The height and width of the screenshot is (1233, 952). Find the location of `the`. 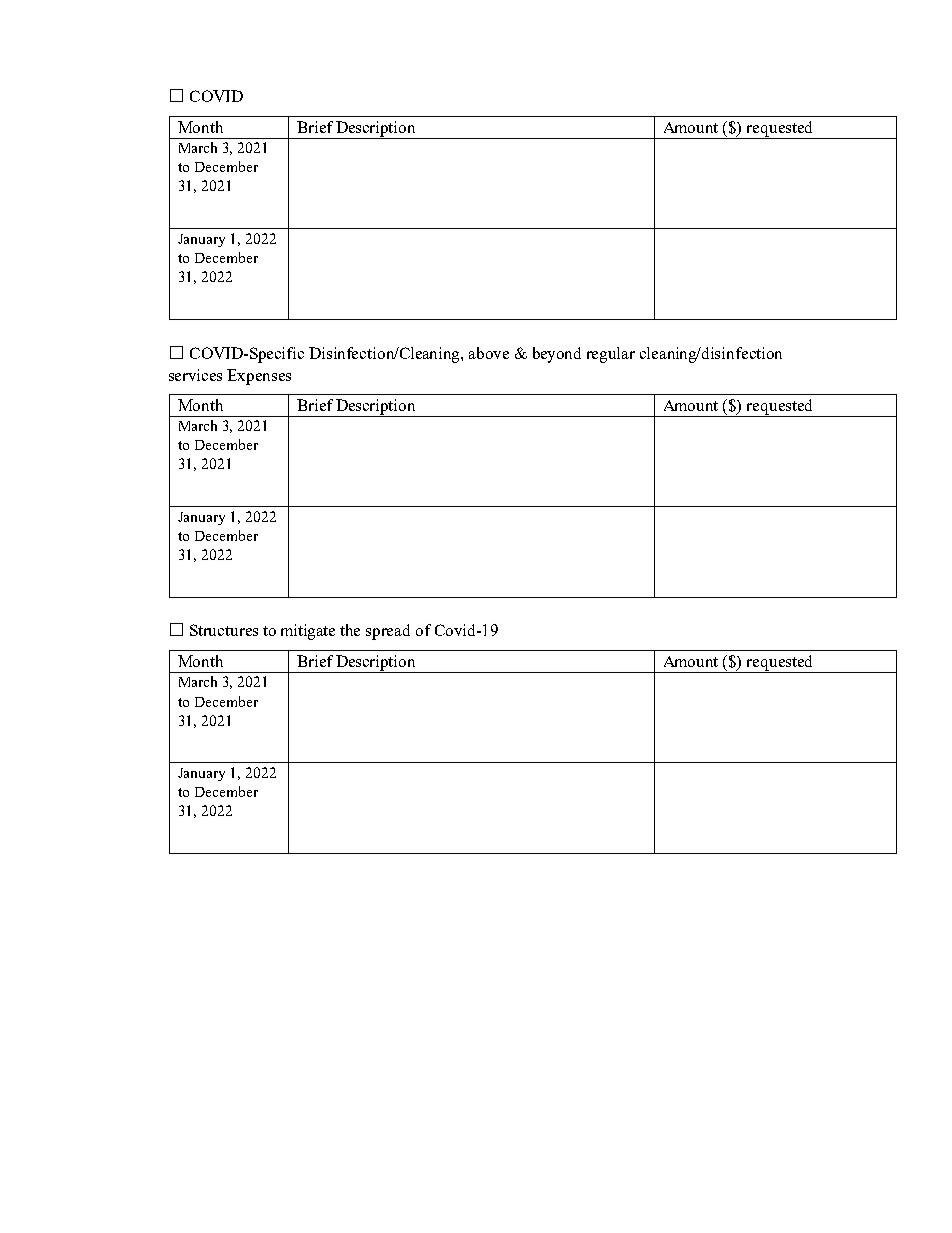

the is located at coordinates (350, 630).
